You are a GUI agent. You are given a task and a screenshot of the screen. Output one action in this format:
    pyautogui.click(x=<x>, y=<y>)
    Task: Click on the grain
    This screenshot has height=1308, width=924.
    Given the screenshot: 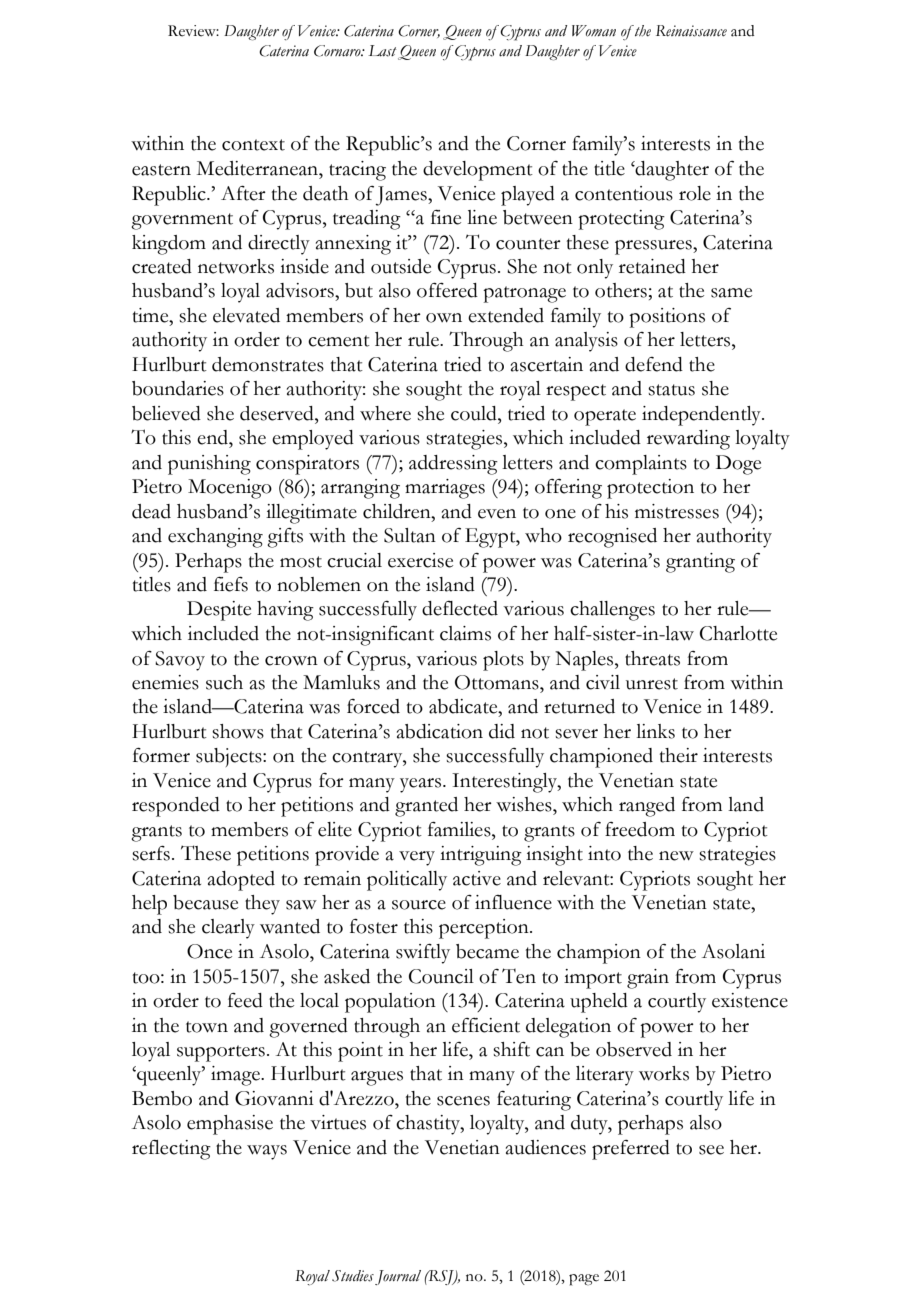 What is the action you would take?
    pyautogui.click(x=648, y=979)
